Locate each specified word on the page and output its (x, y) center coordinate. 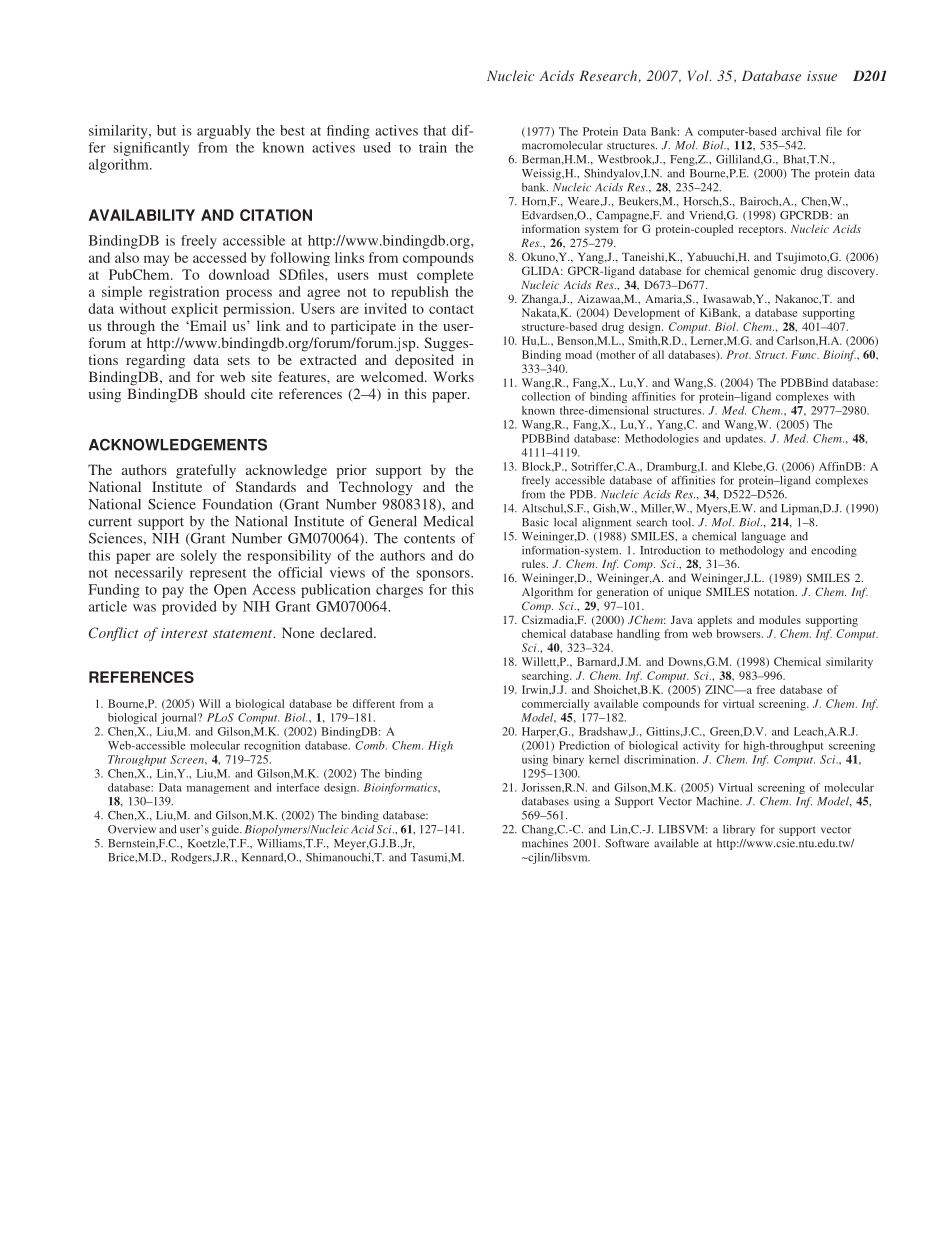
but (166, 130)
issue (822, 76)
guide (226, 830)
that (435, 130)
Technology (376, 488)
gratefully (206, 471)
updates (745, 439)
